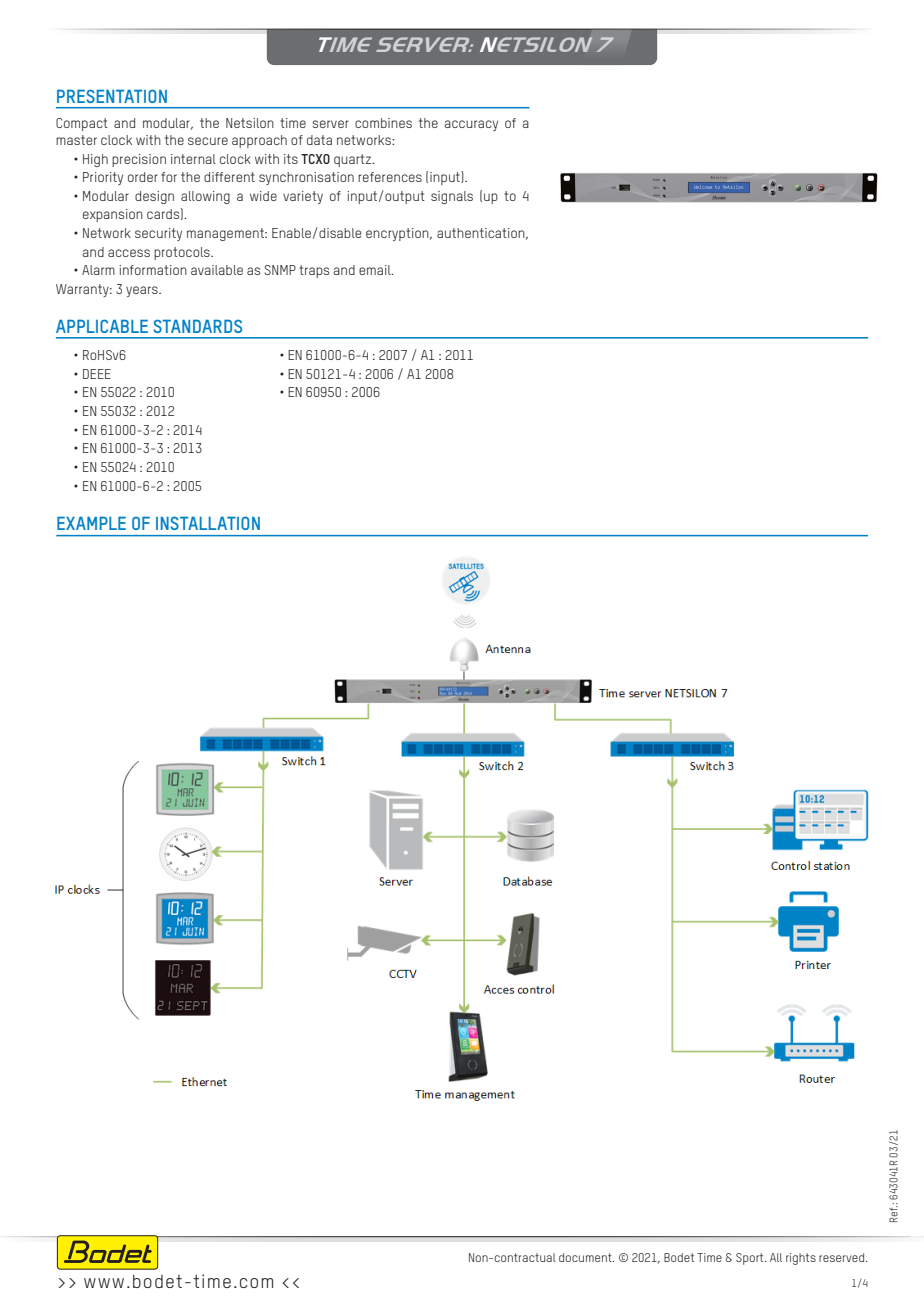 The image size is (924, 1308). I want to click on rights, so click(801, 1259).
